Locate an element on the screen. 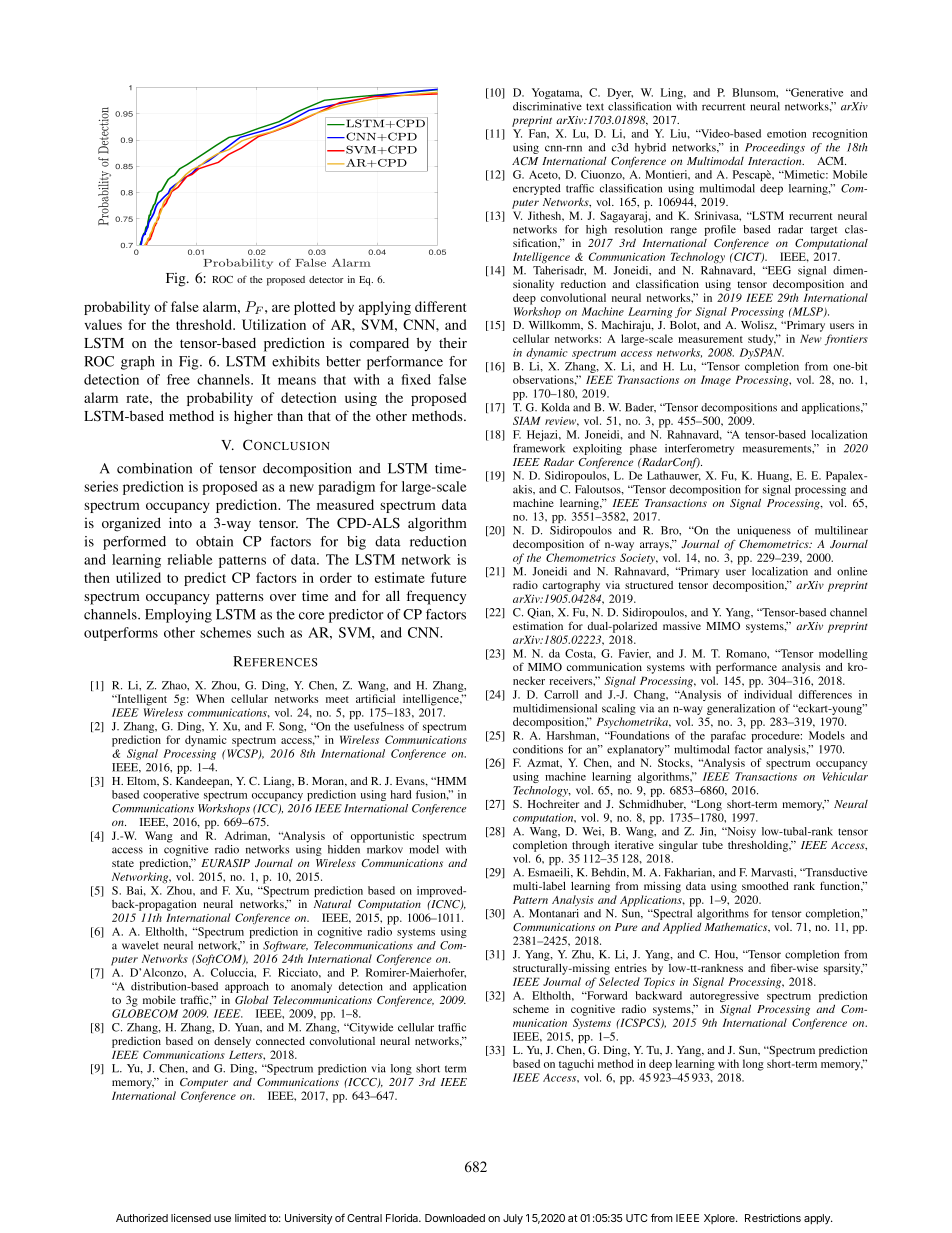 Image resolution: width=952 pixels, height=1233 pixels. Huang is located at coordinates (774, 476).
